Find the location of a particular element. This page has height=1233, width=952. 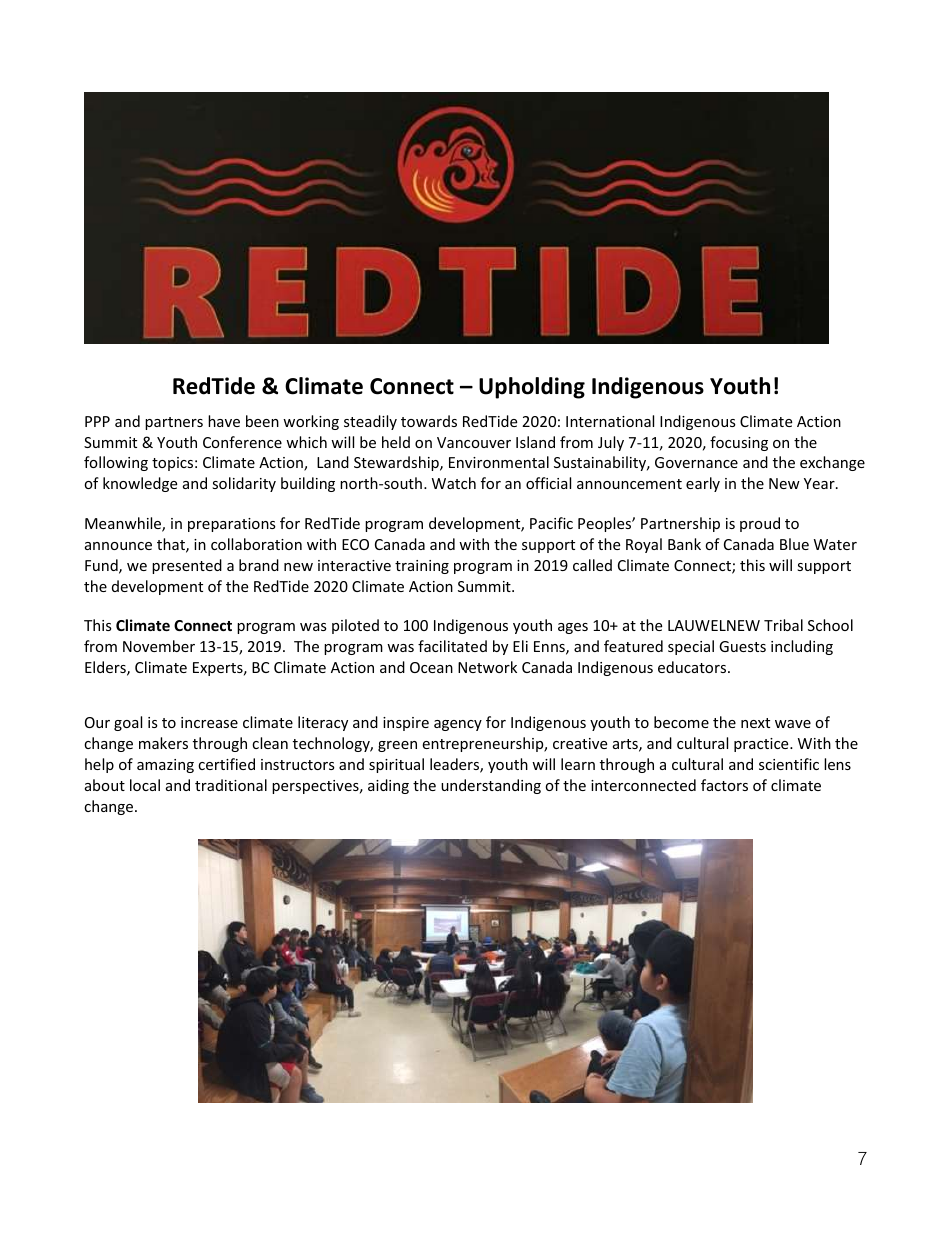

Network is located at coordinates (487, 667).
